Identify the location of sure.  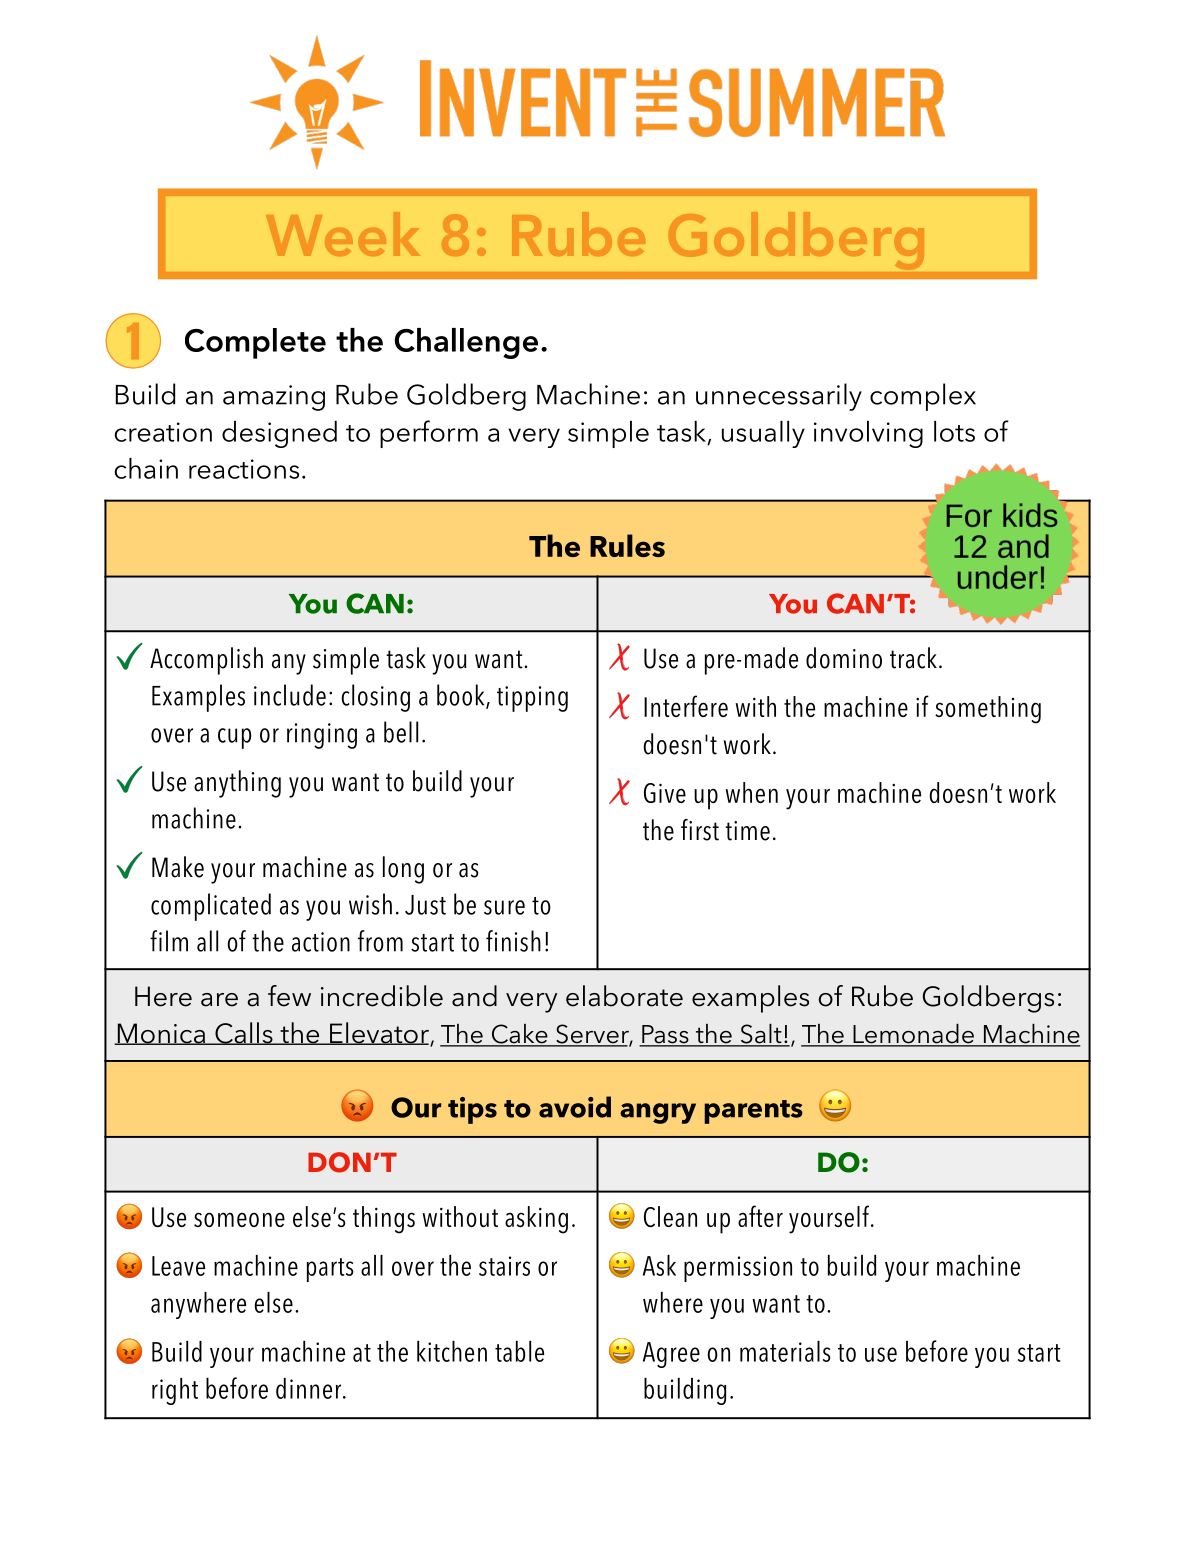
(504, 907).
